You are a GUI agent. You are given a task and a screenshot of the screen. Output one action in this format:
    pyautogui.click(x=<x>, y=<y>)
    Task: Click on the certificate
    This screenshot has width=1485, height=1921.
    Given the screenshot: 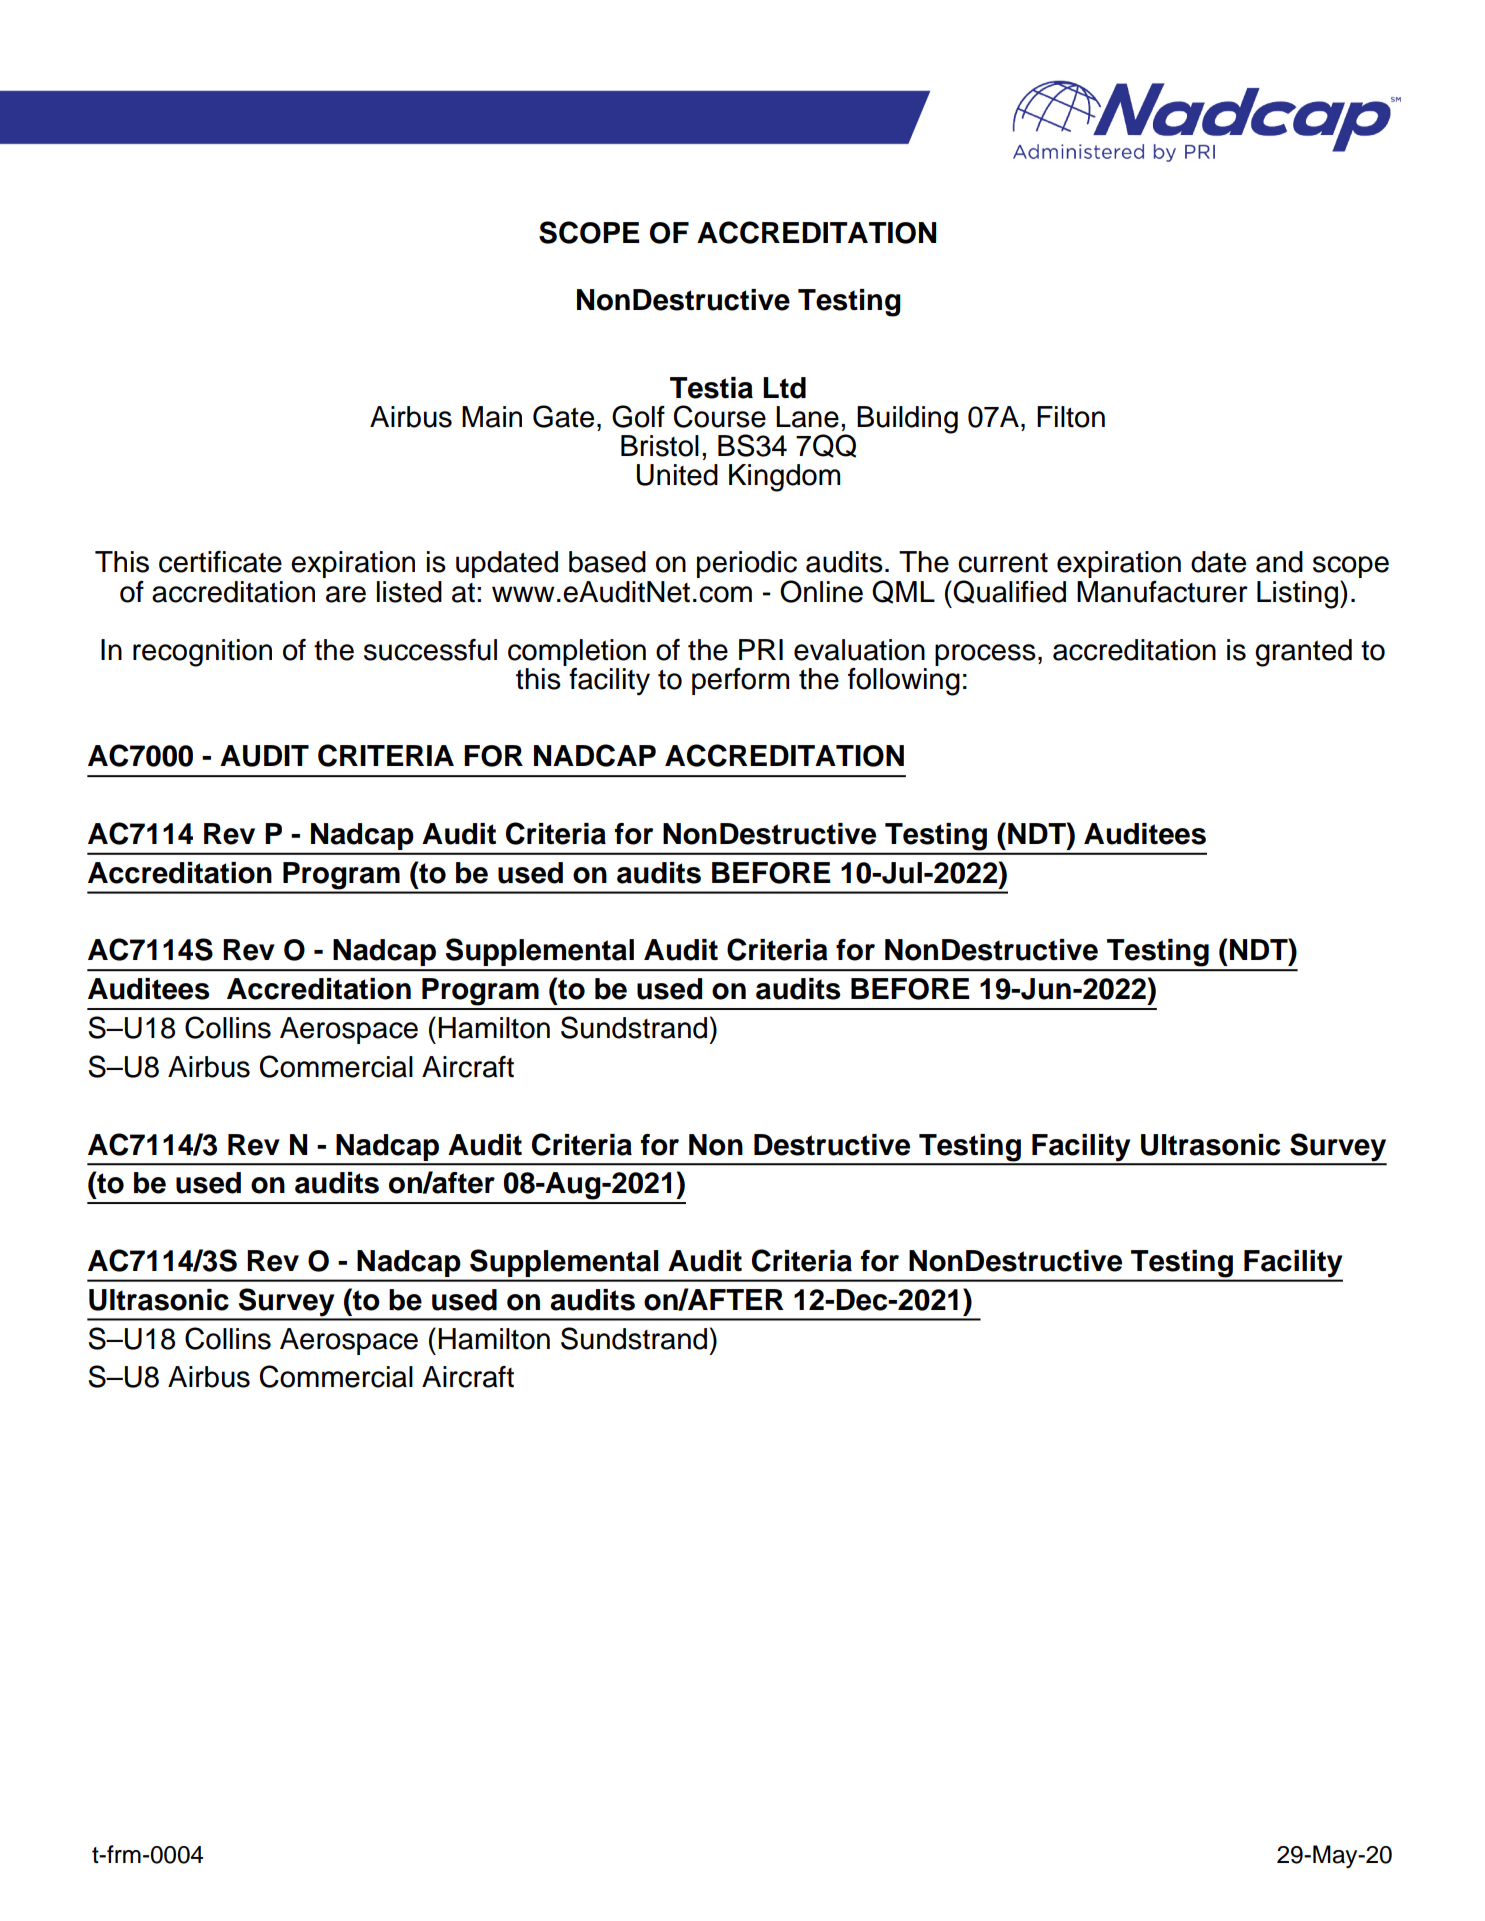 What is the action you would take?
    pyautogui.click(x=220, y=562)
